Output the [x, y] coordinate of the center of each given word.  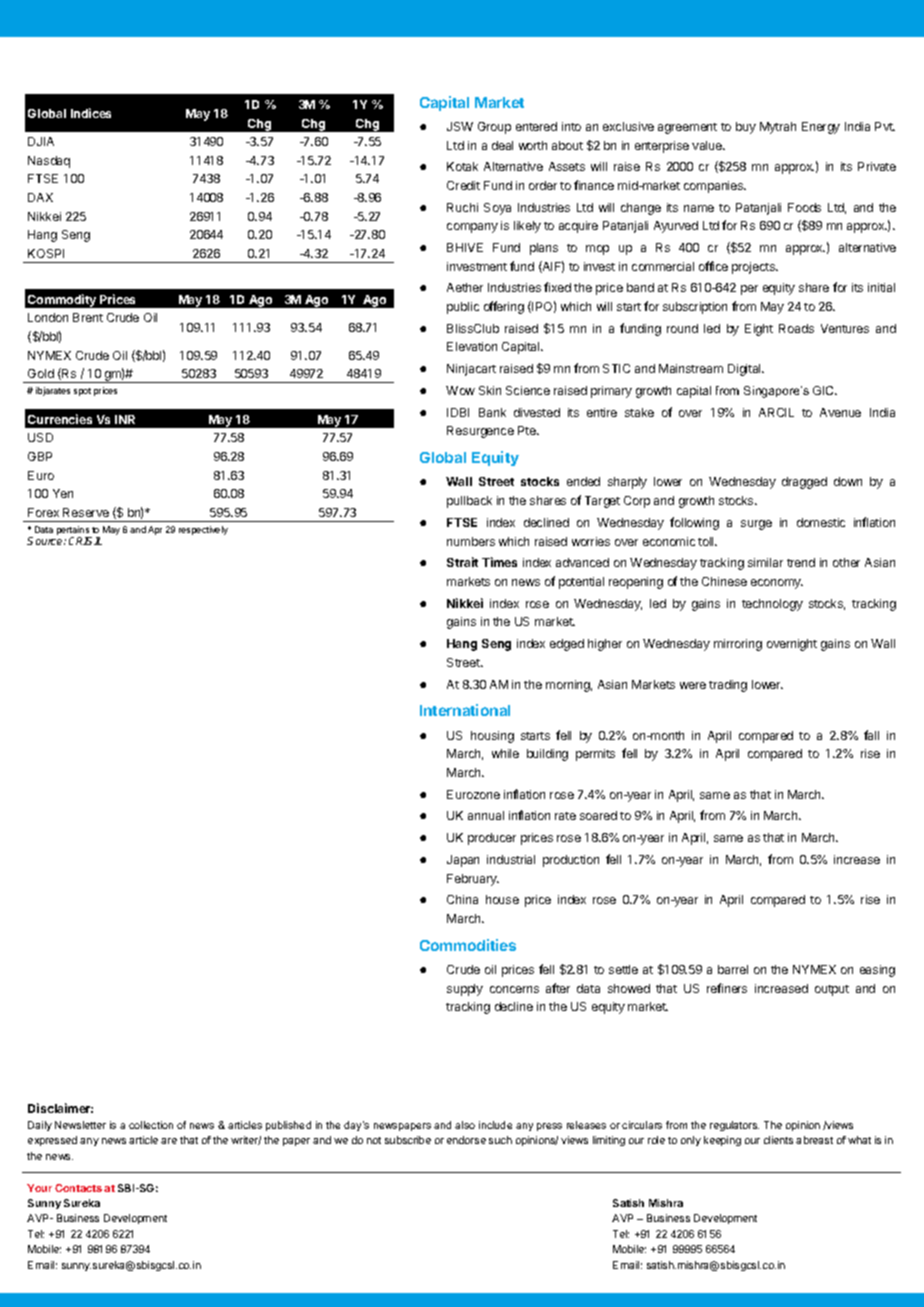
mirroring [738, 645]
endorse [466, 1140]
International [465, 710]
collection [151, 1125]
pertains [74, 532]
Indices [91, 113]
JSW [460, 126]
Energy [821, 128]
